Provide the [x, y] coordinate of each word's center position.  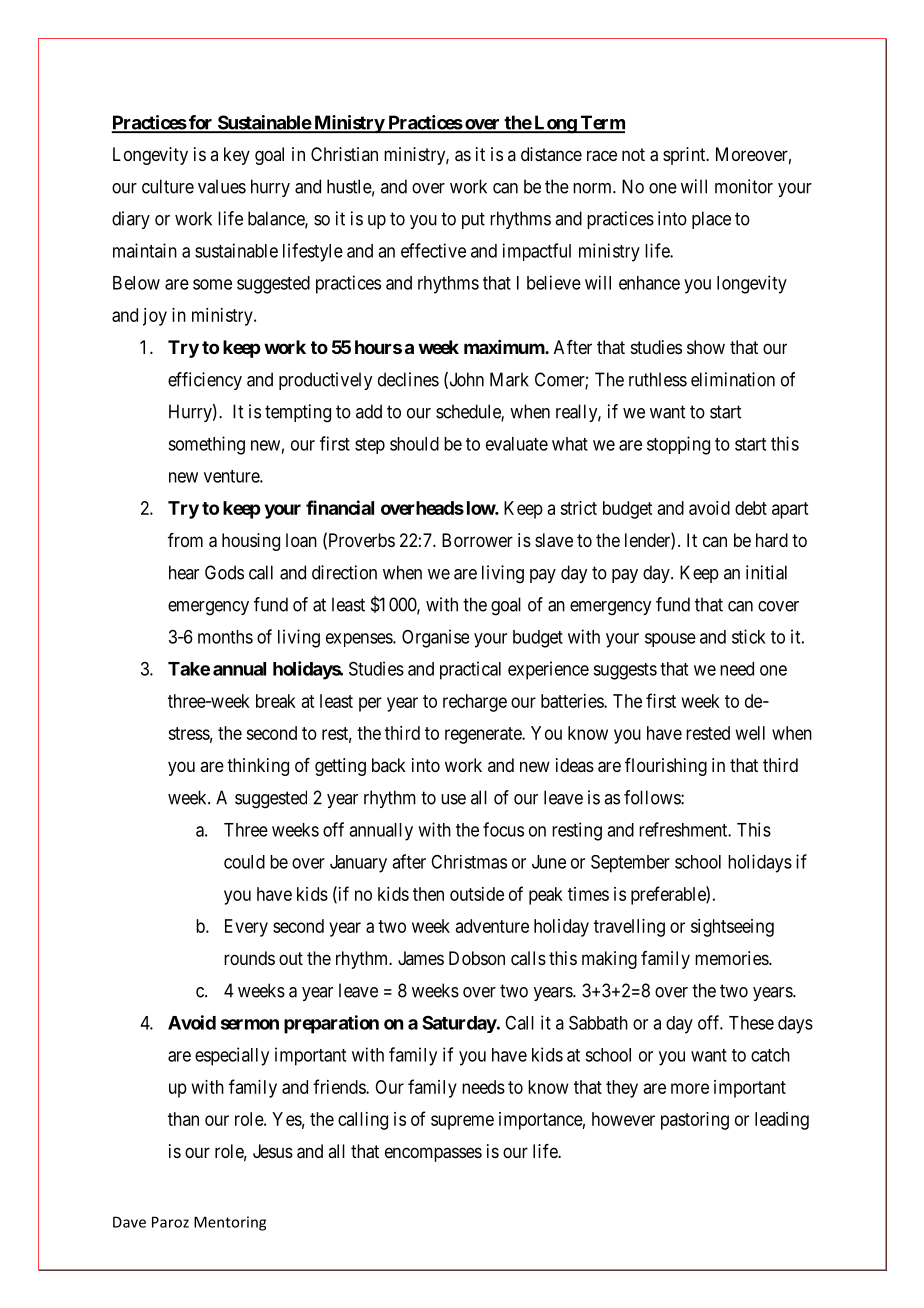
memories [732, 958]
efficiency [205, 381]
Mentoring [230, 1223]
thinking [258, 767]
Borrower [477, 540]
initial [766, 572]
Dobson [477, 958]
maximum [505, 347]
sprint [685, 156]
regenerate [484, 735]
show [706, 347]
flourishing [666, 767]
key [237, 156]
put [473, 220]
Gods [224, 572]
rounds [249, 958]
